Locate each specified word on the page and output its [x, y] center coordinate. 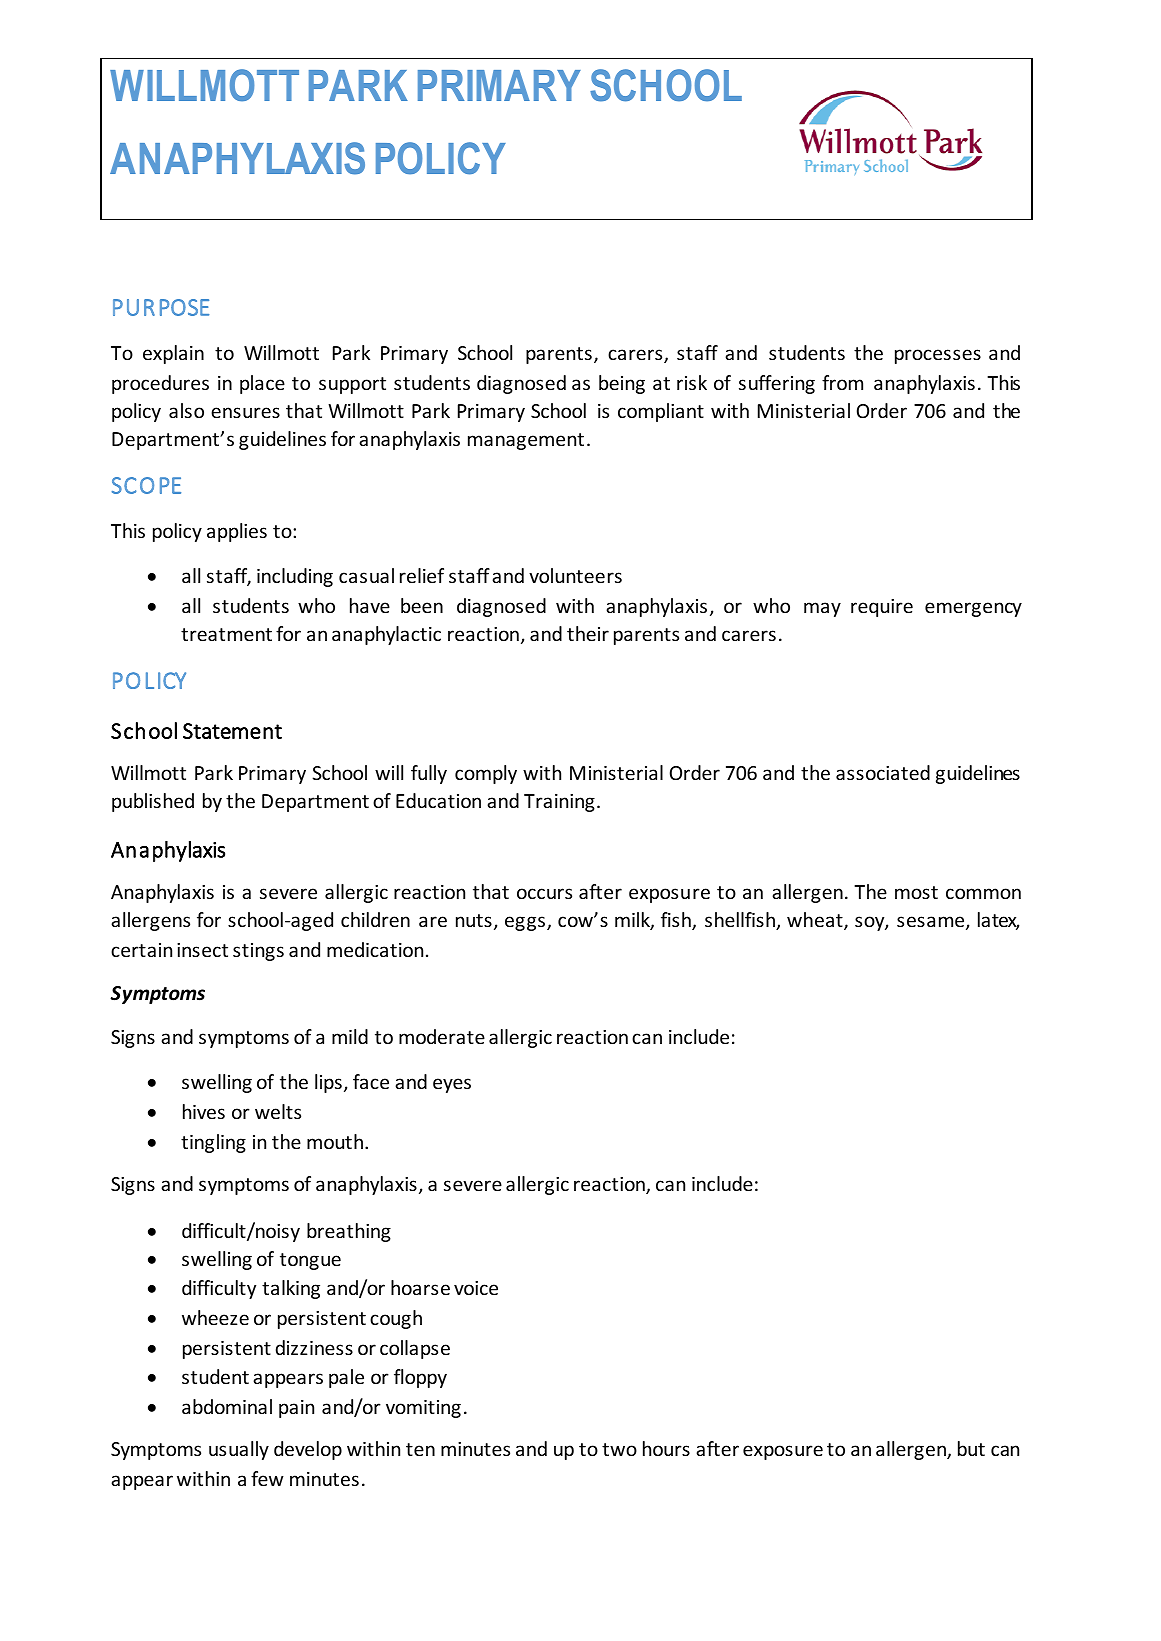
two [619, 1449]
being [622, 384]
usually [239, 1450]
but [971, 1448]
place [262, 384]
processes [938, 356]
